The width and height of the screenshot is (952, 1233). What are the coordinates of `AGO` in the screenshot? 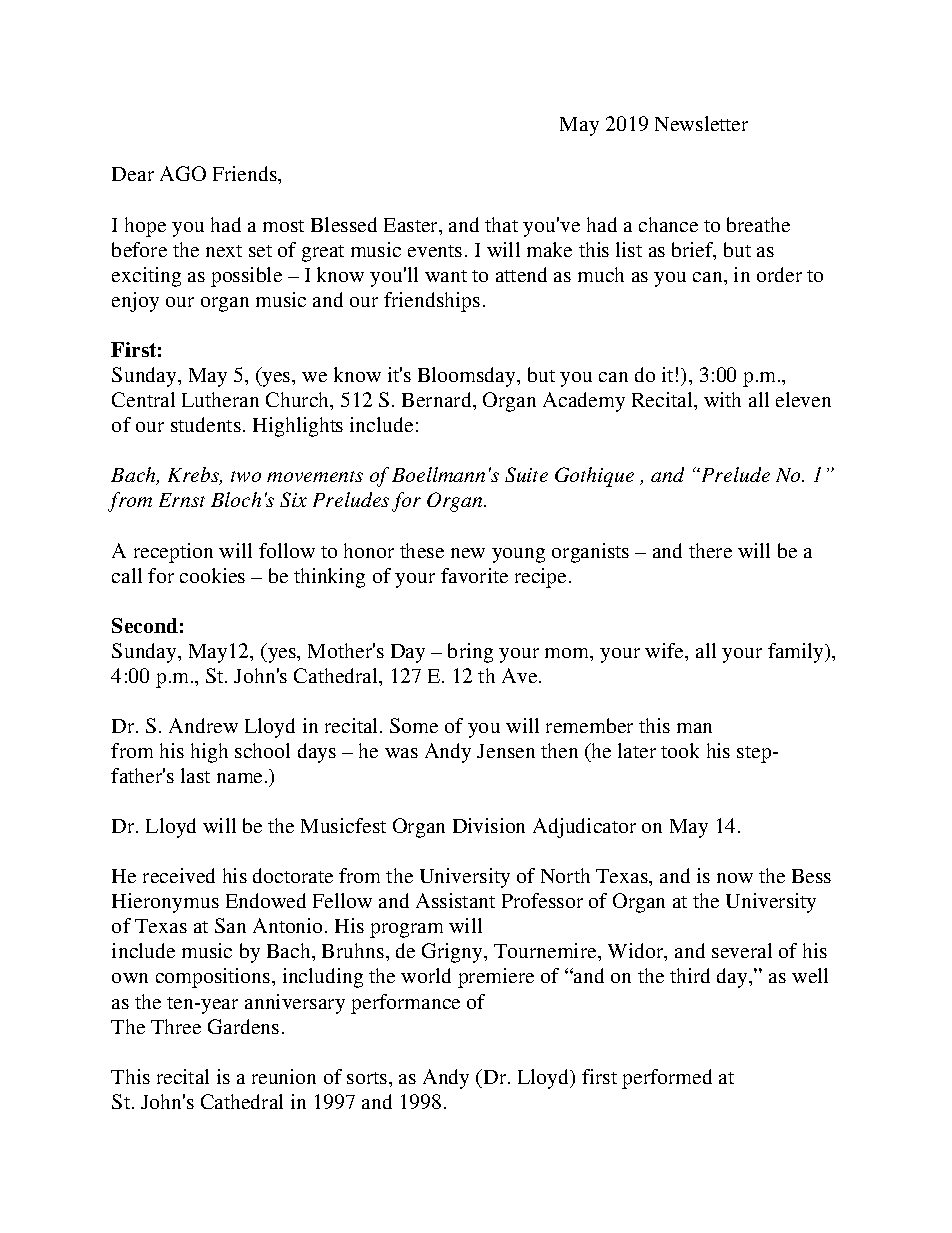 It's located at (183, 173).
